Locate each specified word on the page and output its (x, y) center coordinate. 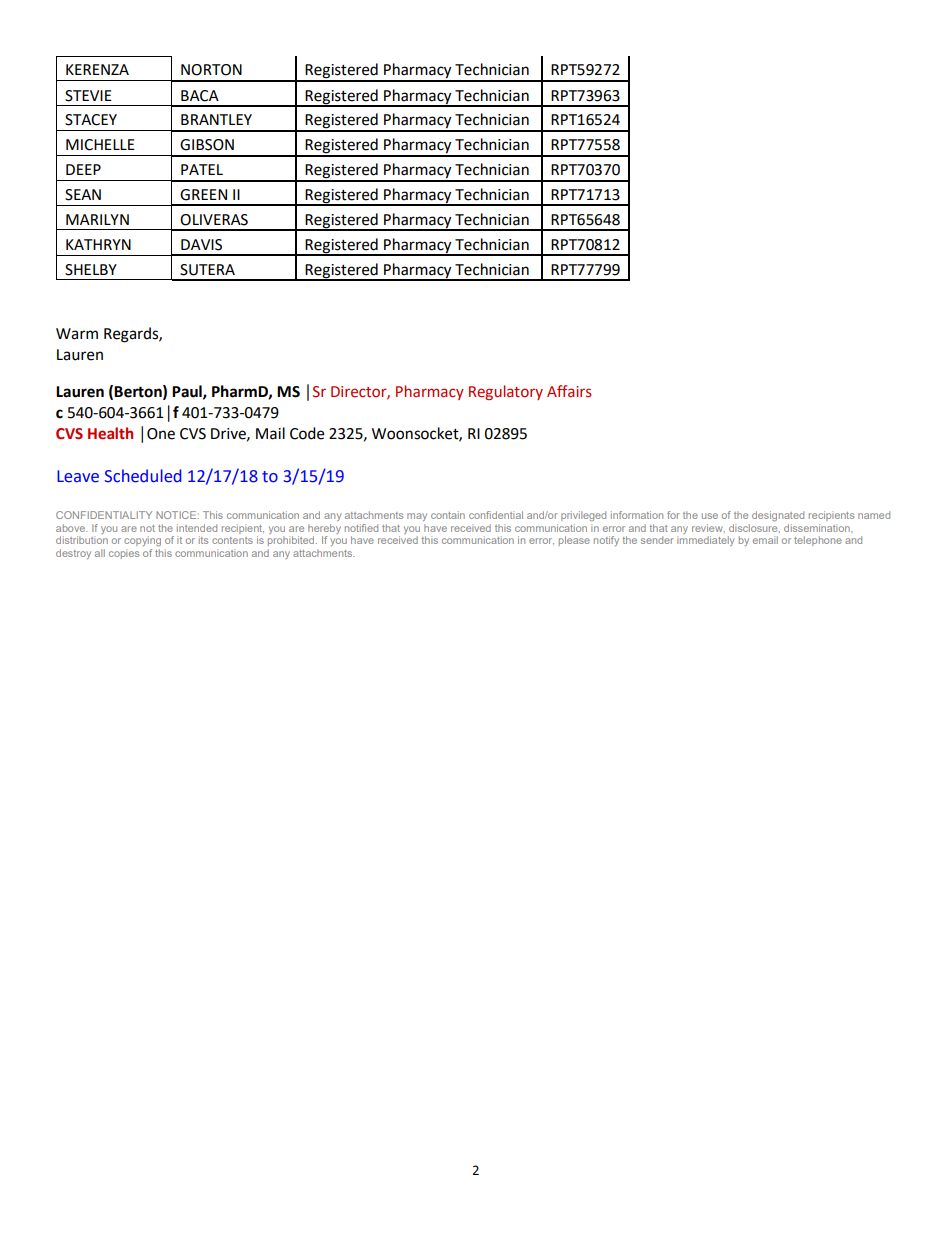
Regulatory (506, 392)
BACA (200, 96)
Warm (77, 334)
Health (110, 433)
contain (448, 515)
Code (307, 433)
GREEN (203, 195)
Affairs (569, 391)
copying (142, 541)
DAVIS (201, 245)
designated (778, 516)
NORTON (211, 70)
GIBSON (207, 145)
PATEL (202, 169)
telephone (818, 541)
